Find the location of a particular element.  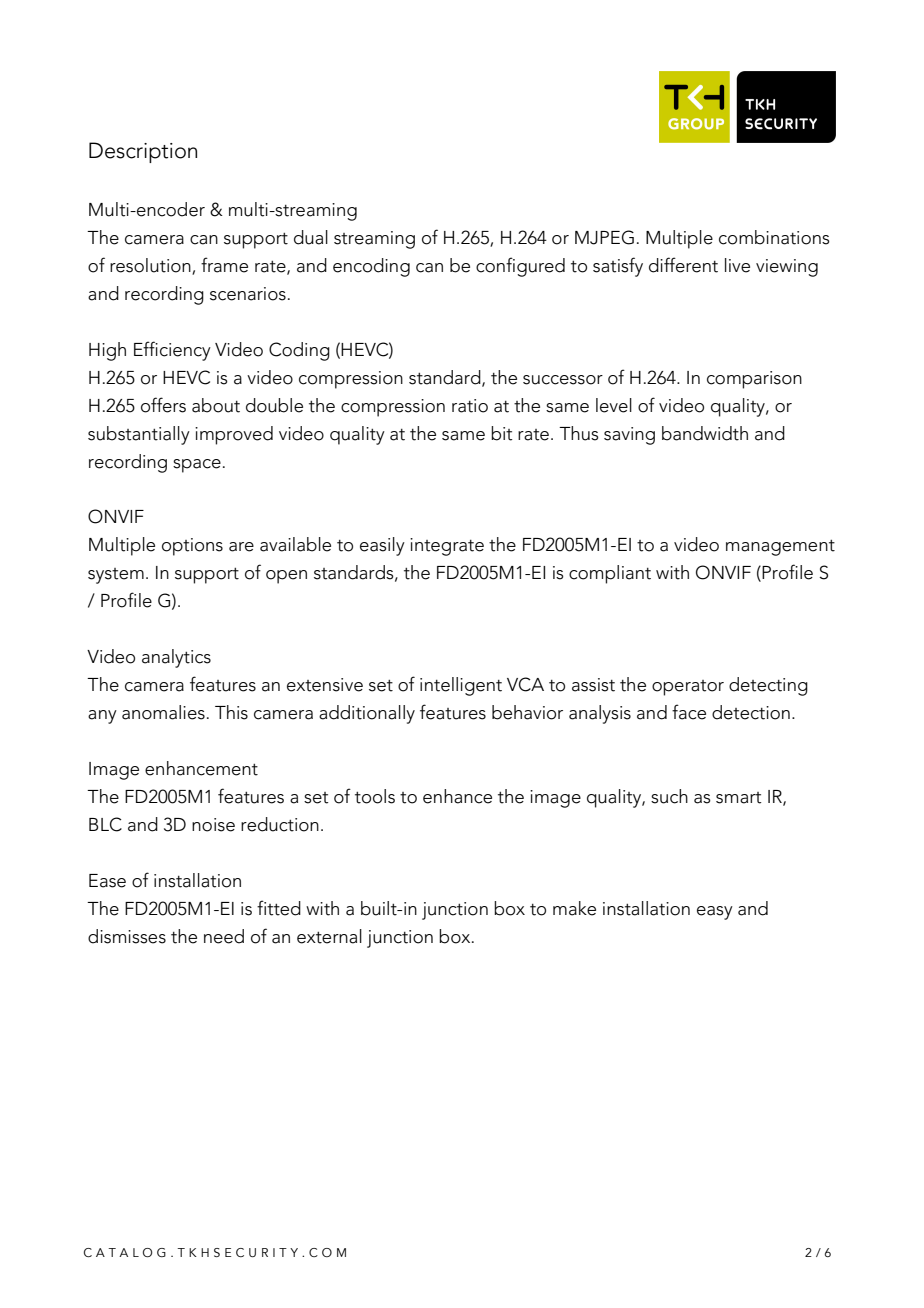

need is located at coordinates (224, 936).
